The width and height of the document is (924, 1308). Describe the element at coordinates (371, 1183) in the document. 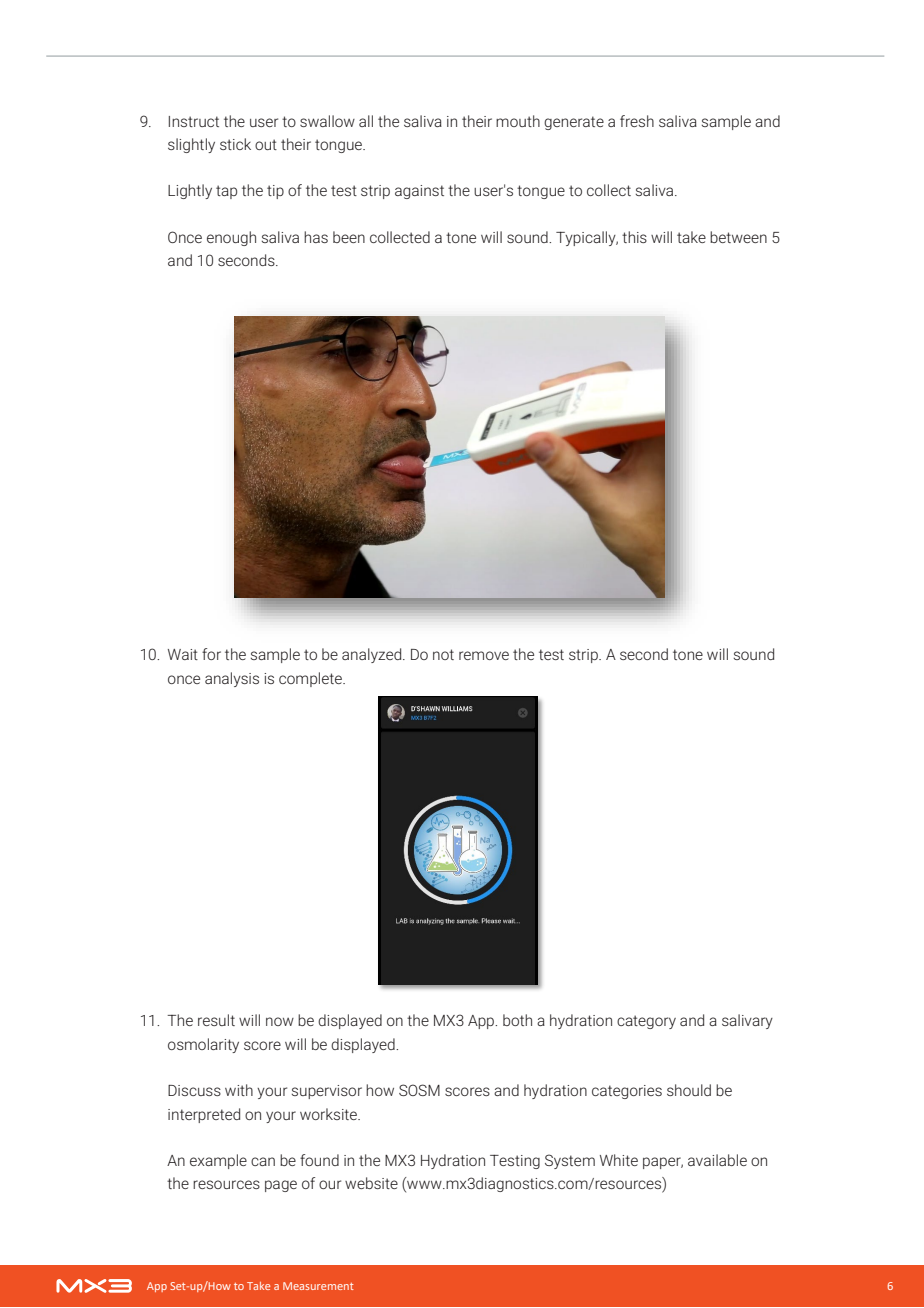

I see `website` at that location.
